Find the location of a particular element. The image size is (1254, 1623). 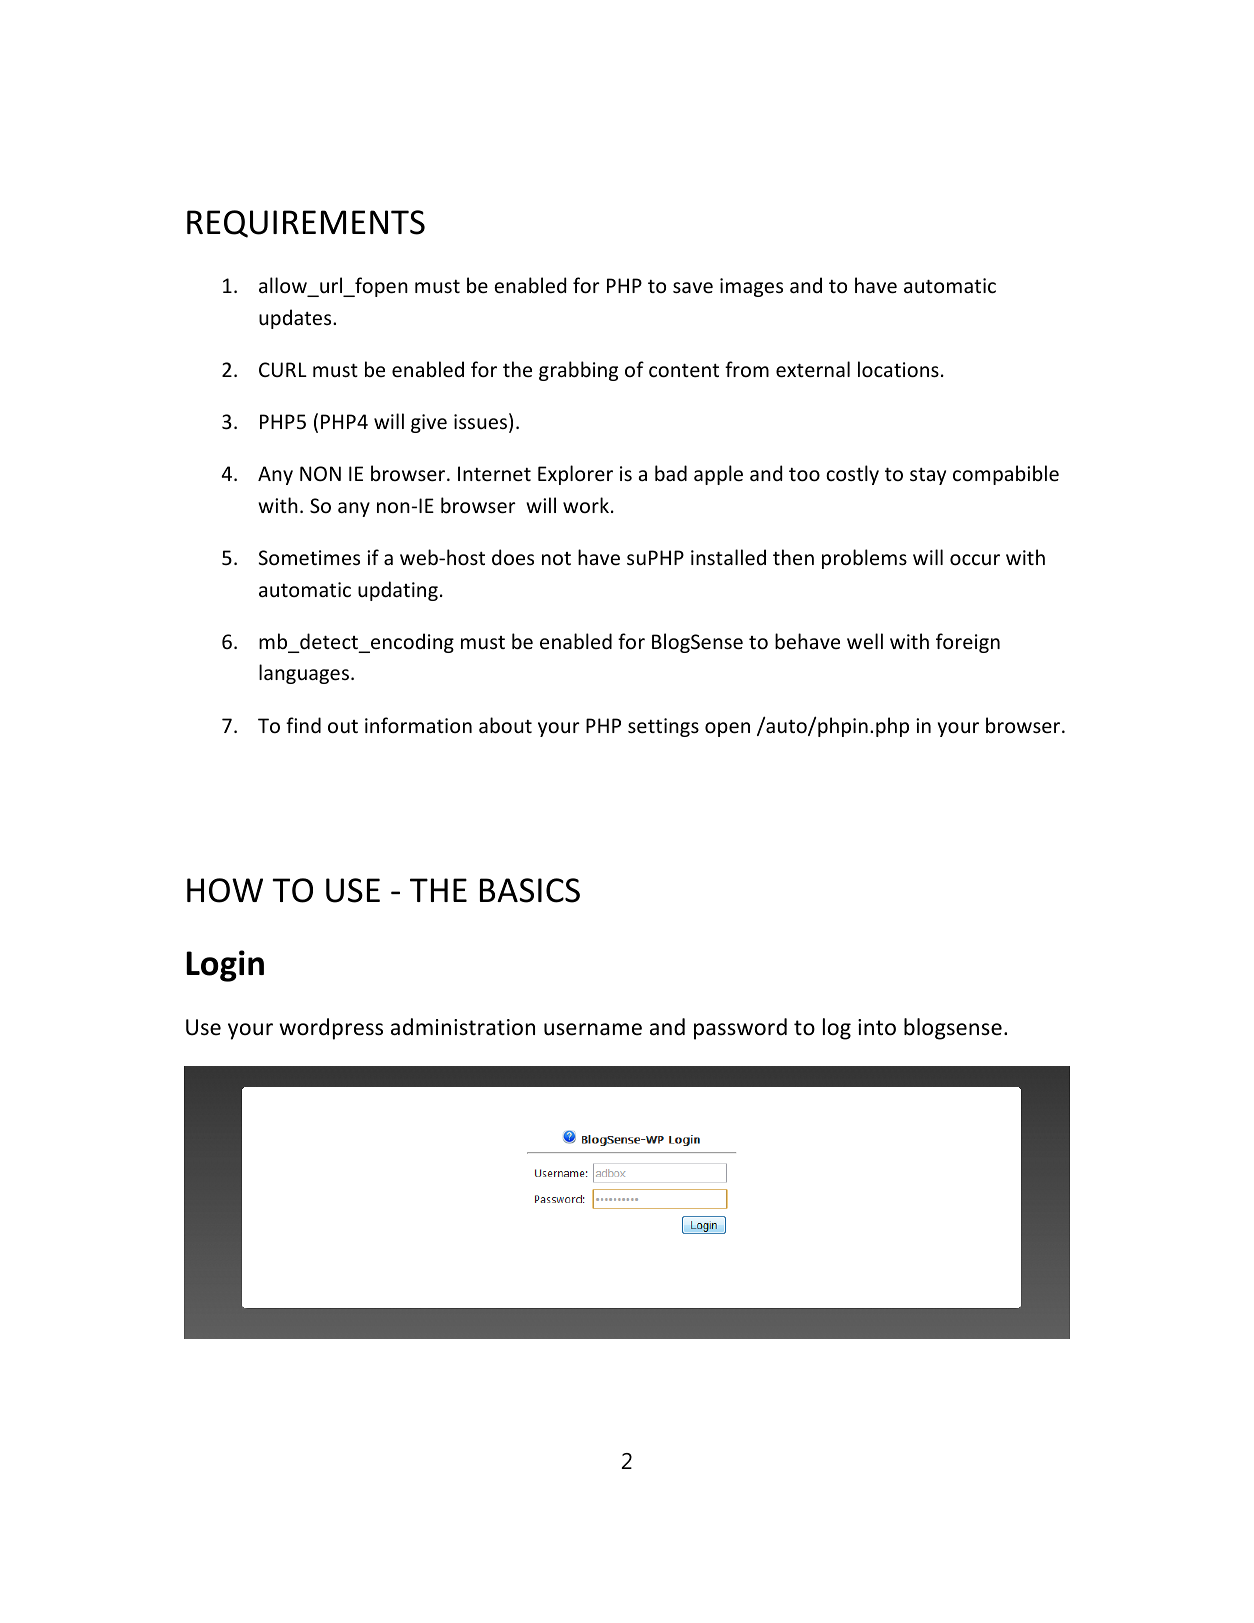

languages is located at coordinates (304, 674).
